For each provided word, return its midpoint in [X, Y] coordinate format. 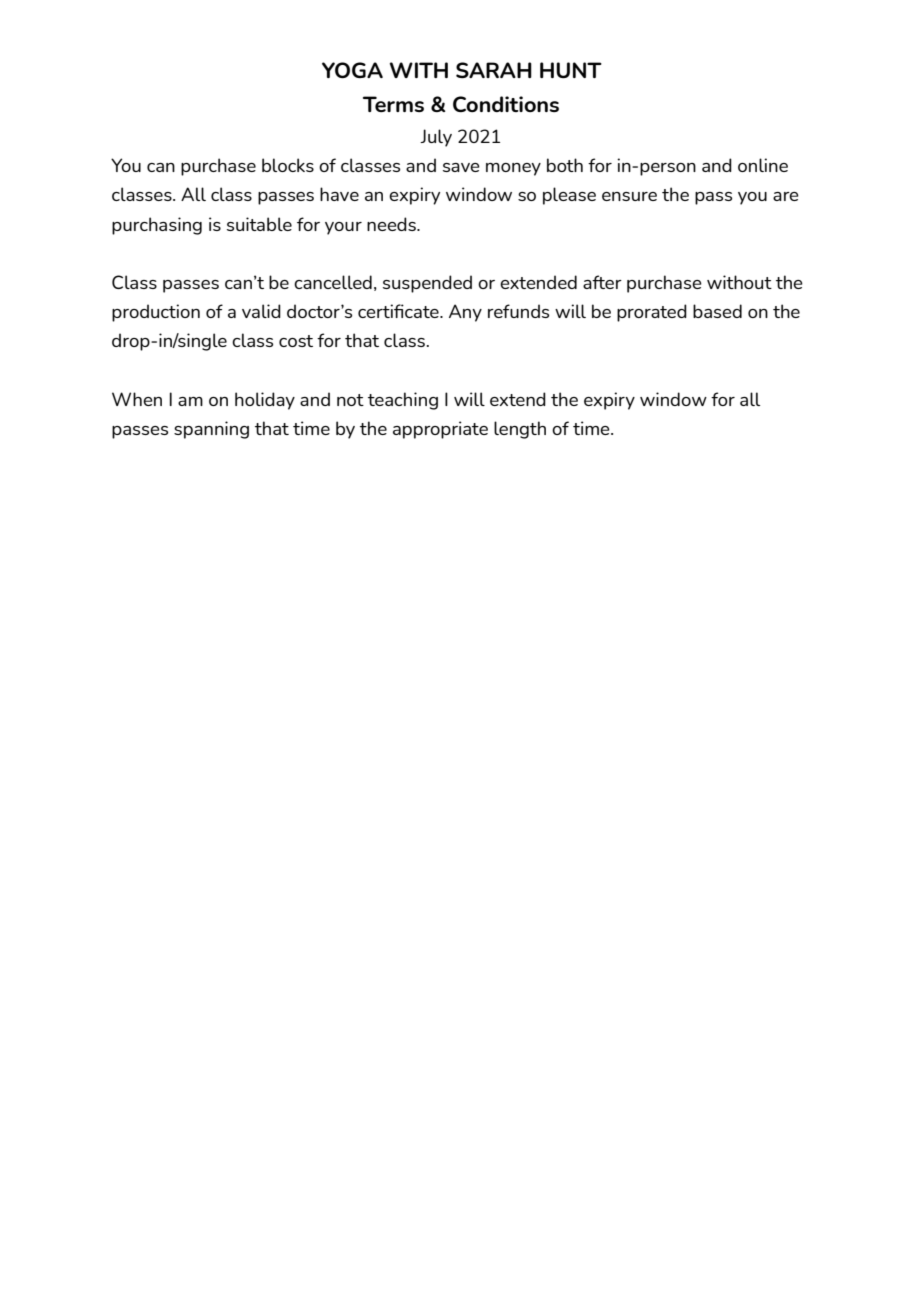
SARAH [494, 70]
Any [465, 313]
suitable [259, 224]
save [461, 167]
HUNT [571, 70]
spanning [211, 430]
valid [261, 311]
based [717, 311]
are [786, 196]
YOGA [352, 70]
